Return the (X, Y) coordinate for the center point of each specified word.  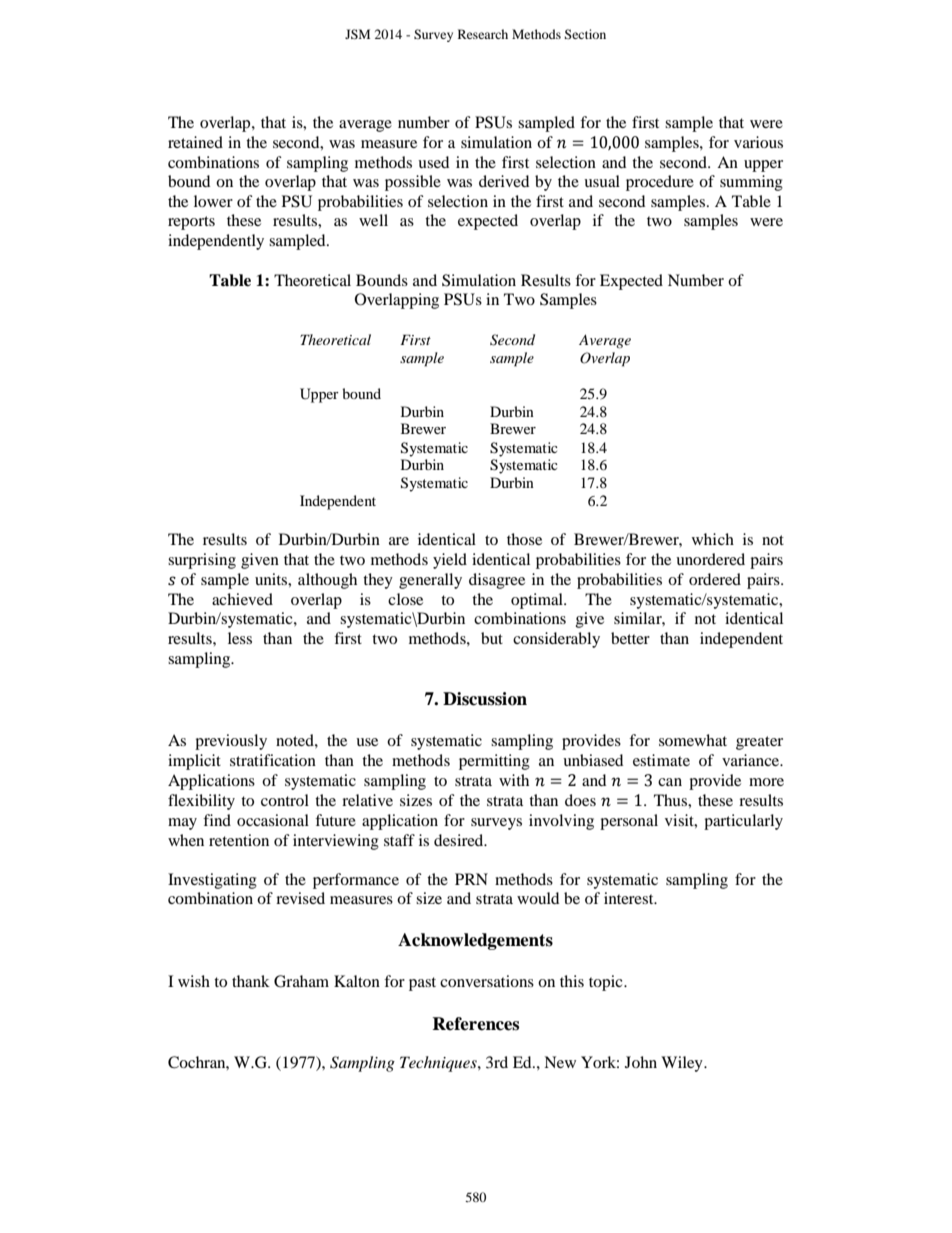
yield (450, 561)
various (758, 142)
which (713, 539)
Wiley (683, 1064)
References (475, 1024)
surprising (202, 561)
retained (195, 142)
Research (483, 34)
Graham (301, 981)
